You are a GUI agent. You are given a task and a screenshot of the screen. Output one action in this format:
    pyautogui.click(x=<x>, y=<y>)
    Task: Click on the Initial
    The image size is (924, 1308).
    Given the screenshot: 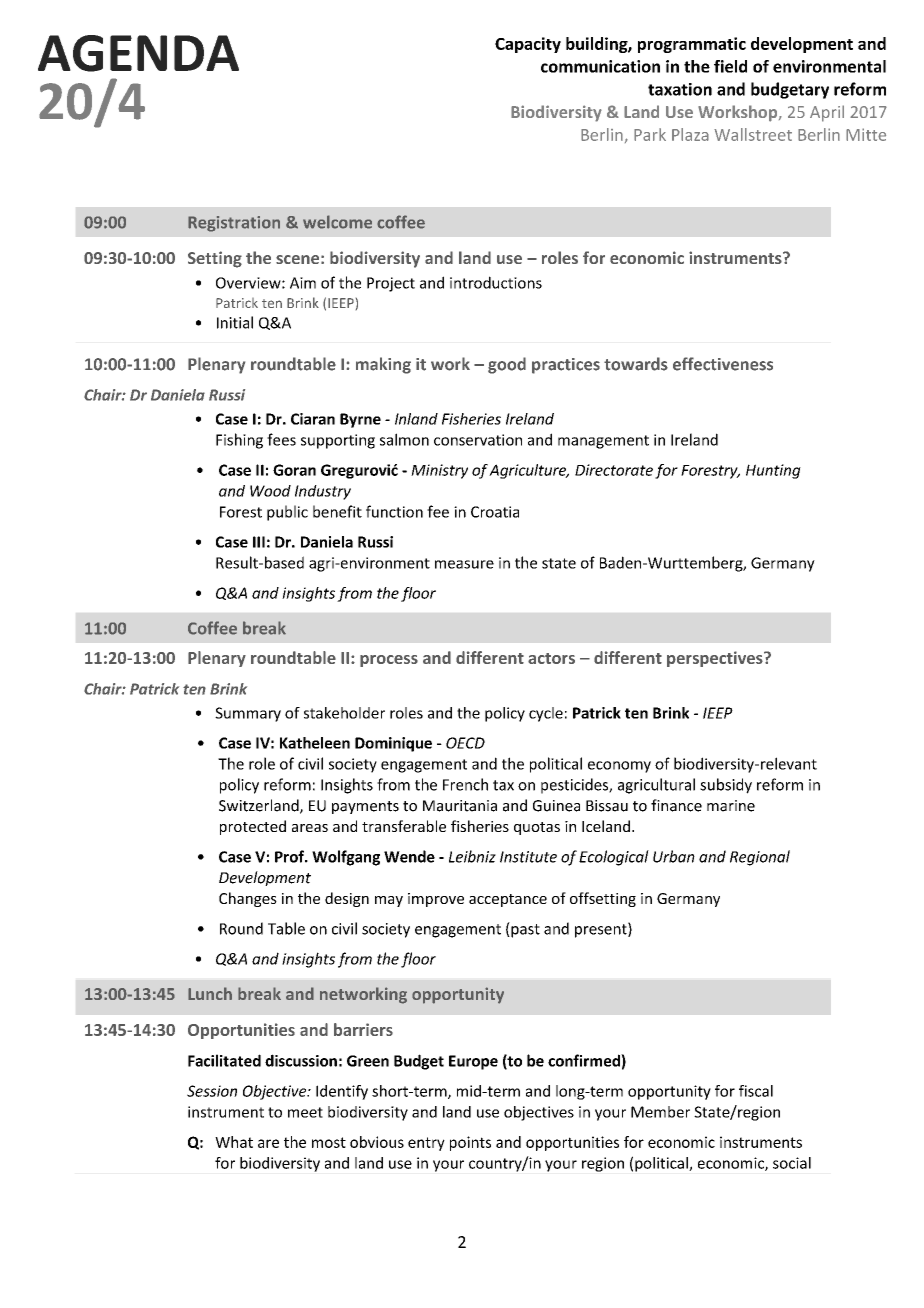 What is the action you would take?
    pyautogui.click(x=235, y=322)
